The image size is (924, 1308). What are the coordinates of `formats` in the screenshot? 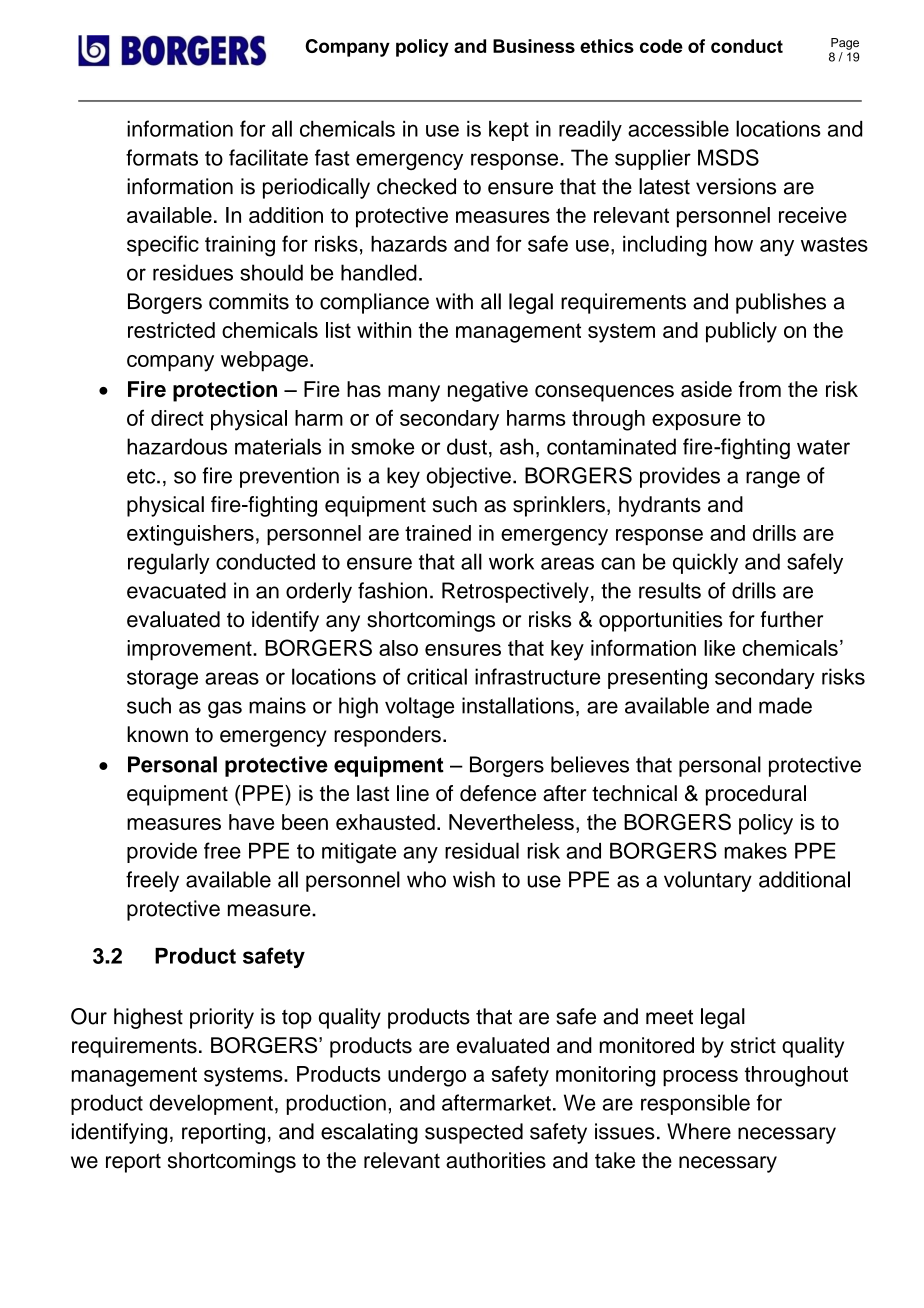 It's located at (162, 157).
